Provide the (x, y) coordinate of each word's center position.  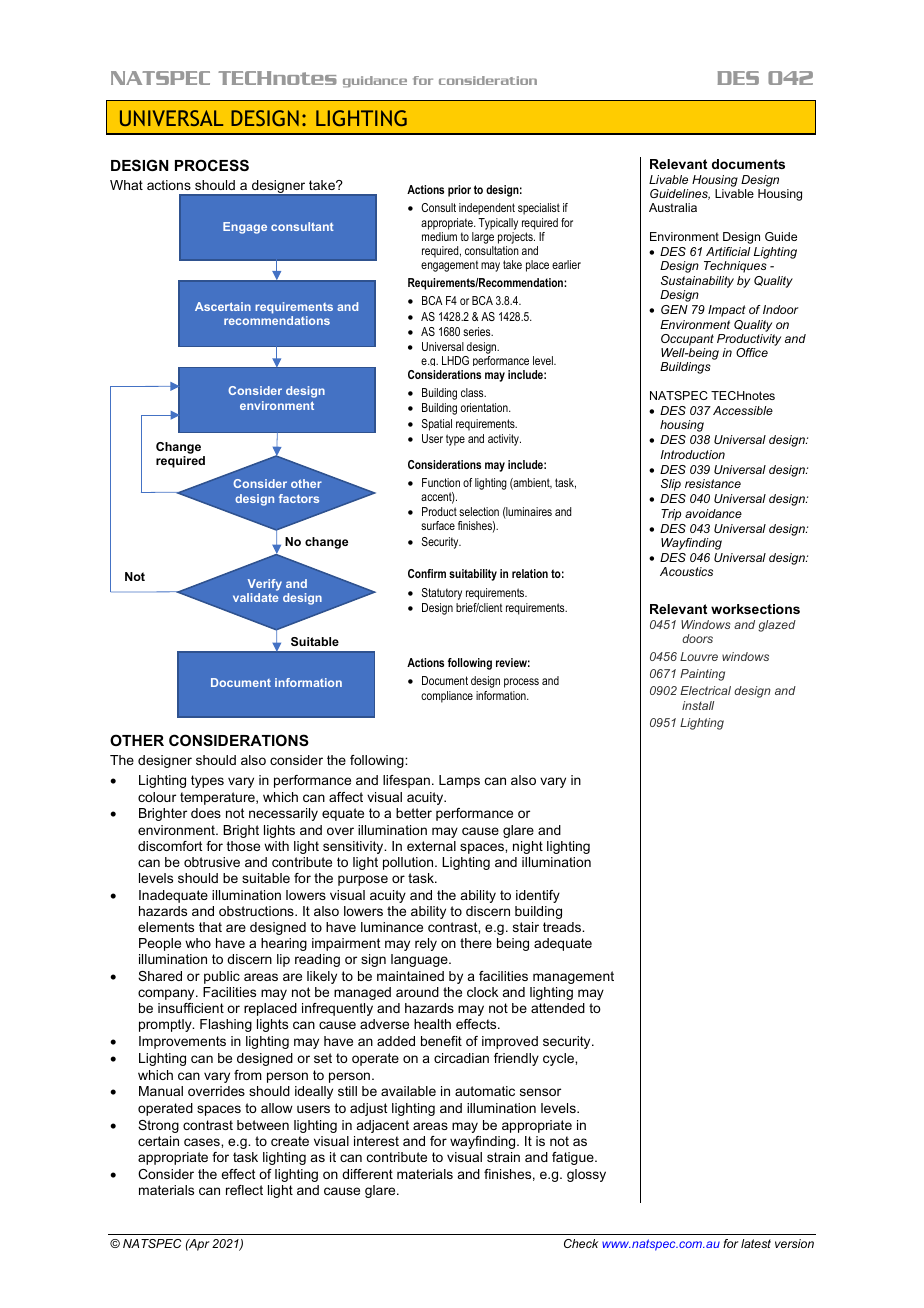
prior (459, 191)
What (126, 185)
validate (256, 597)
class (473, 392)
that (210, 927)
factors (299, 498)
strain (503, 1157)
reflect (244, 1190)
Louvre (699, 656)
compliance (447, 697)
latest (756, 1243)
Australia (673, 207)
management (573, 977)
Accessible (743, 410)
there (476, 943)
